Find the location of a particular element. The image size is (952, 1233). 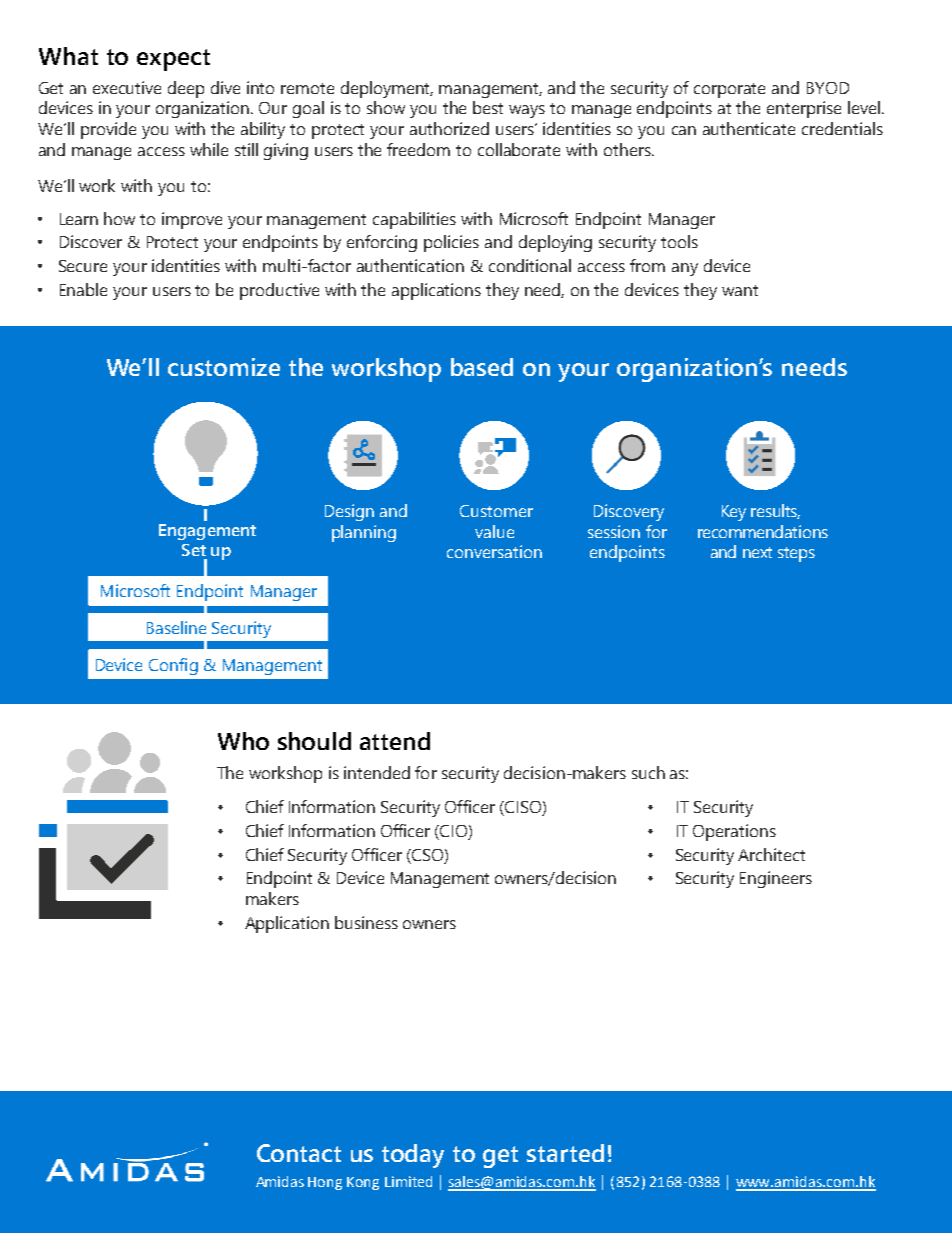

Who is located at coordinates (243, 741).
